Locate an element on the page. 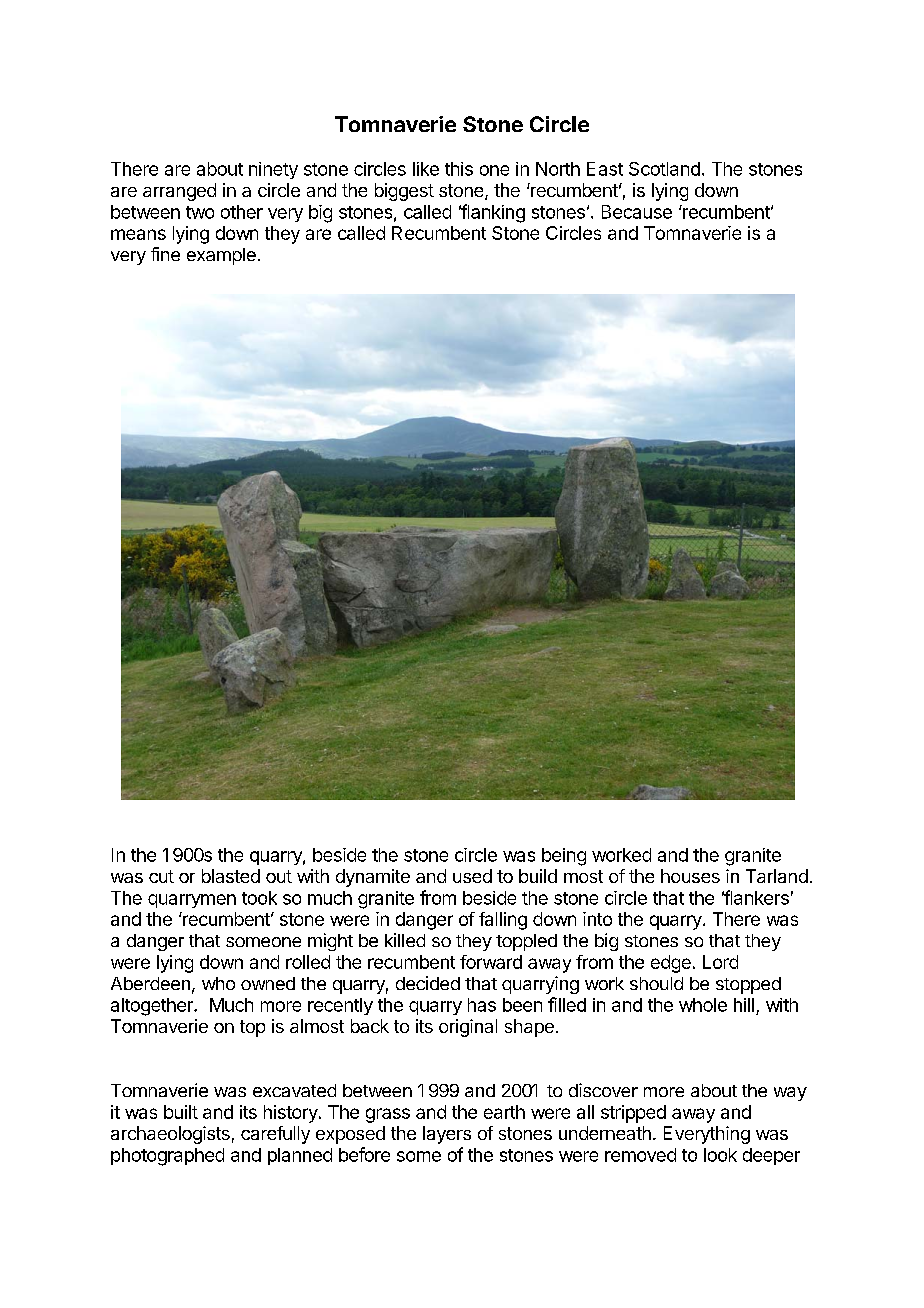 This image has width=924, height=1308. houses is located at coordinates (690, 876).
